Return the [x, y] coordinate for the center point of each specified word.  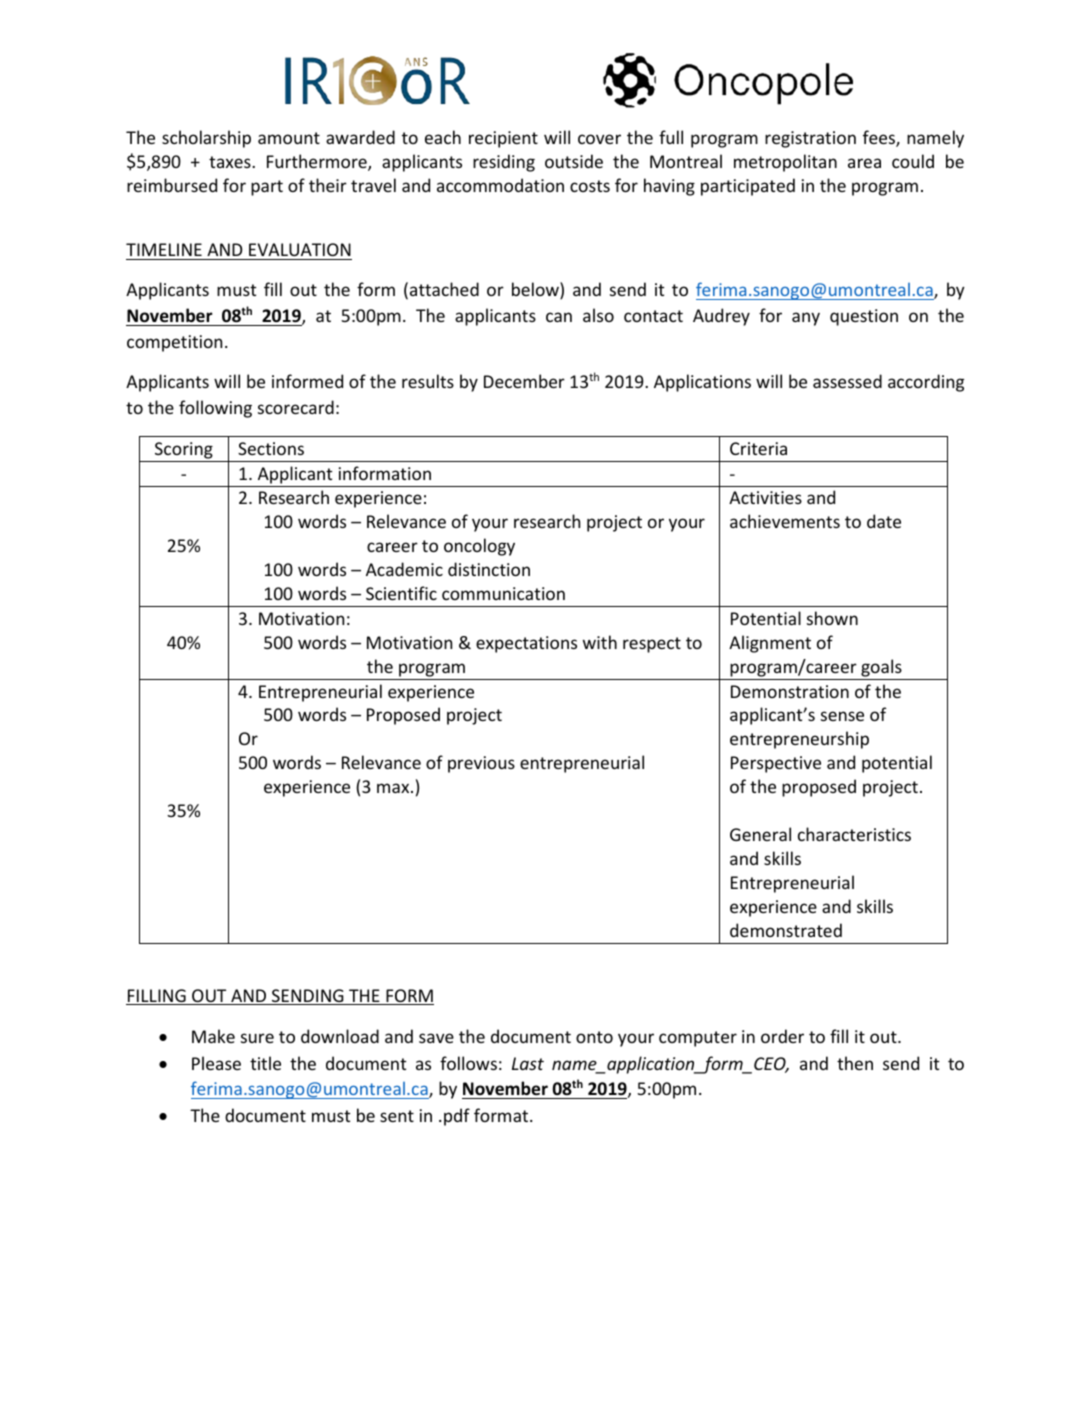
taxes [231, 162]
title [265, 1063]
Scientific [401, 593]
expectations [526, 644]
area [864, 163]
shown [832, 618]
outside [574, 161]
